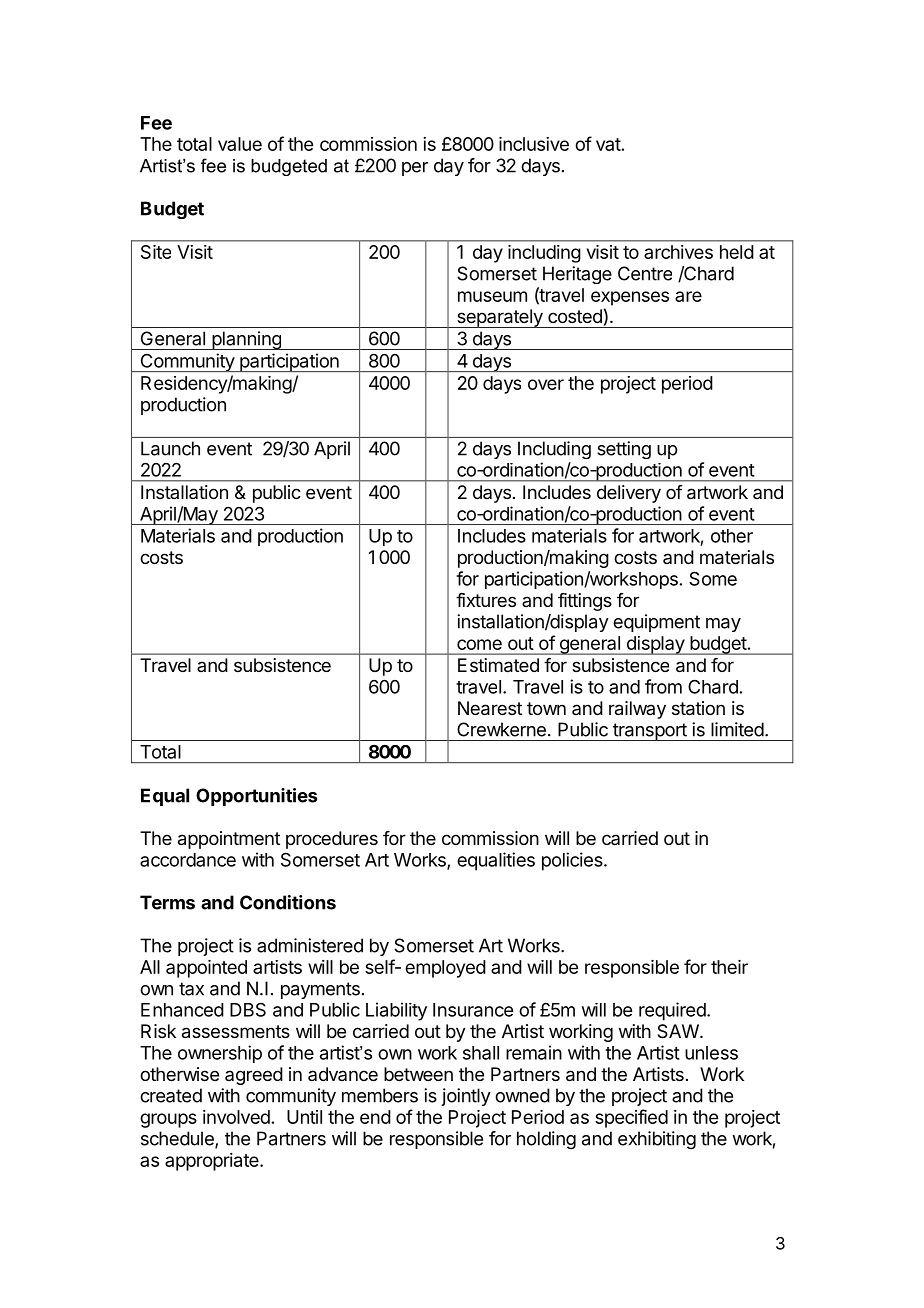 Image resolution: width=924 pixels, height=1308 pixels. What do you see at coordinates (608, 144) in the image?
I see `vat` at bounding box center [608, 144].
